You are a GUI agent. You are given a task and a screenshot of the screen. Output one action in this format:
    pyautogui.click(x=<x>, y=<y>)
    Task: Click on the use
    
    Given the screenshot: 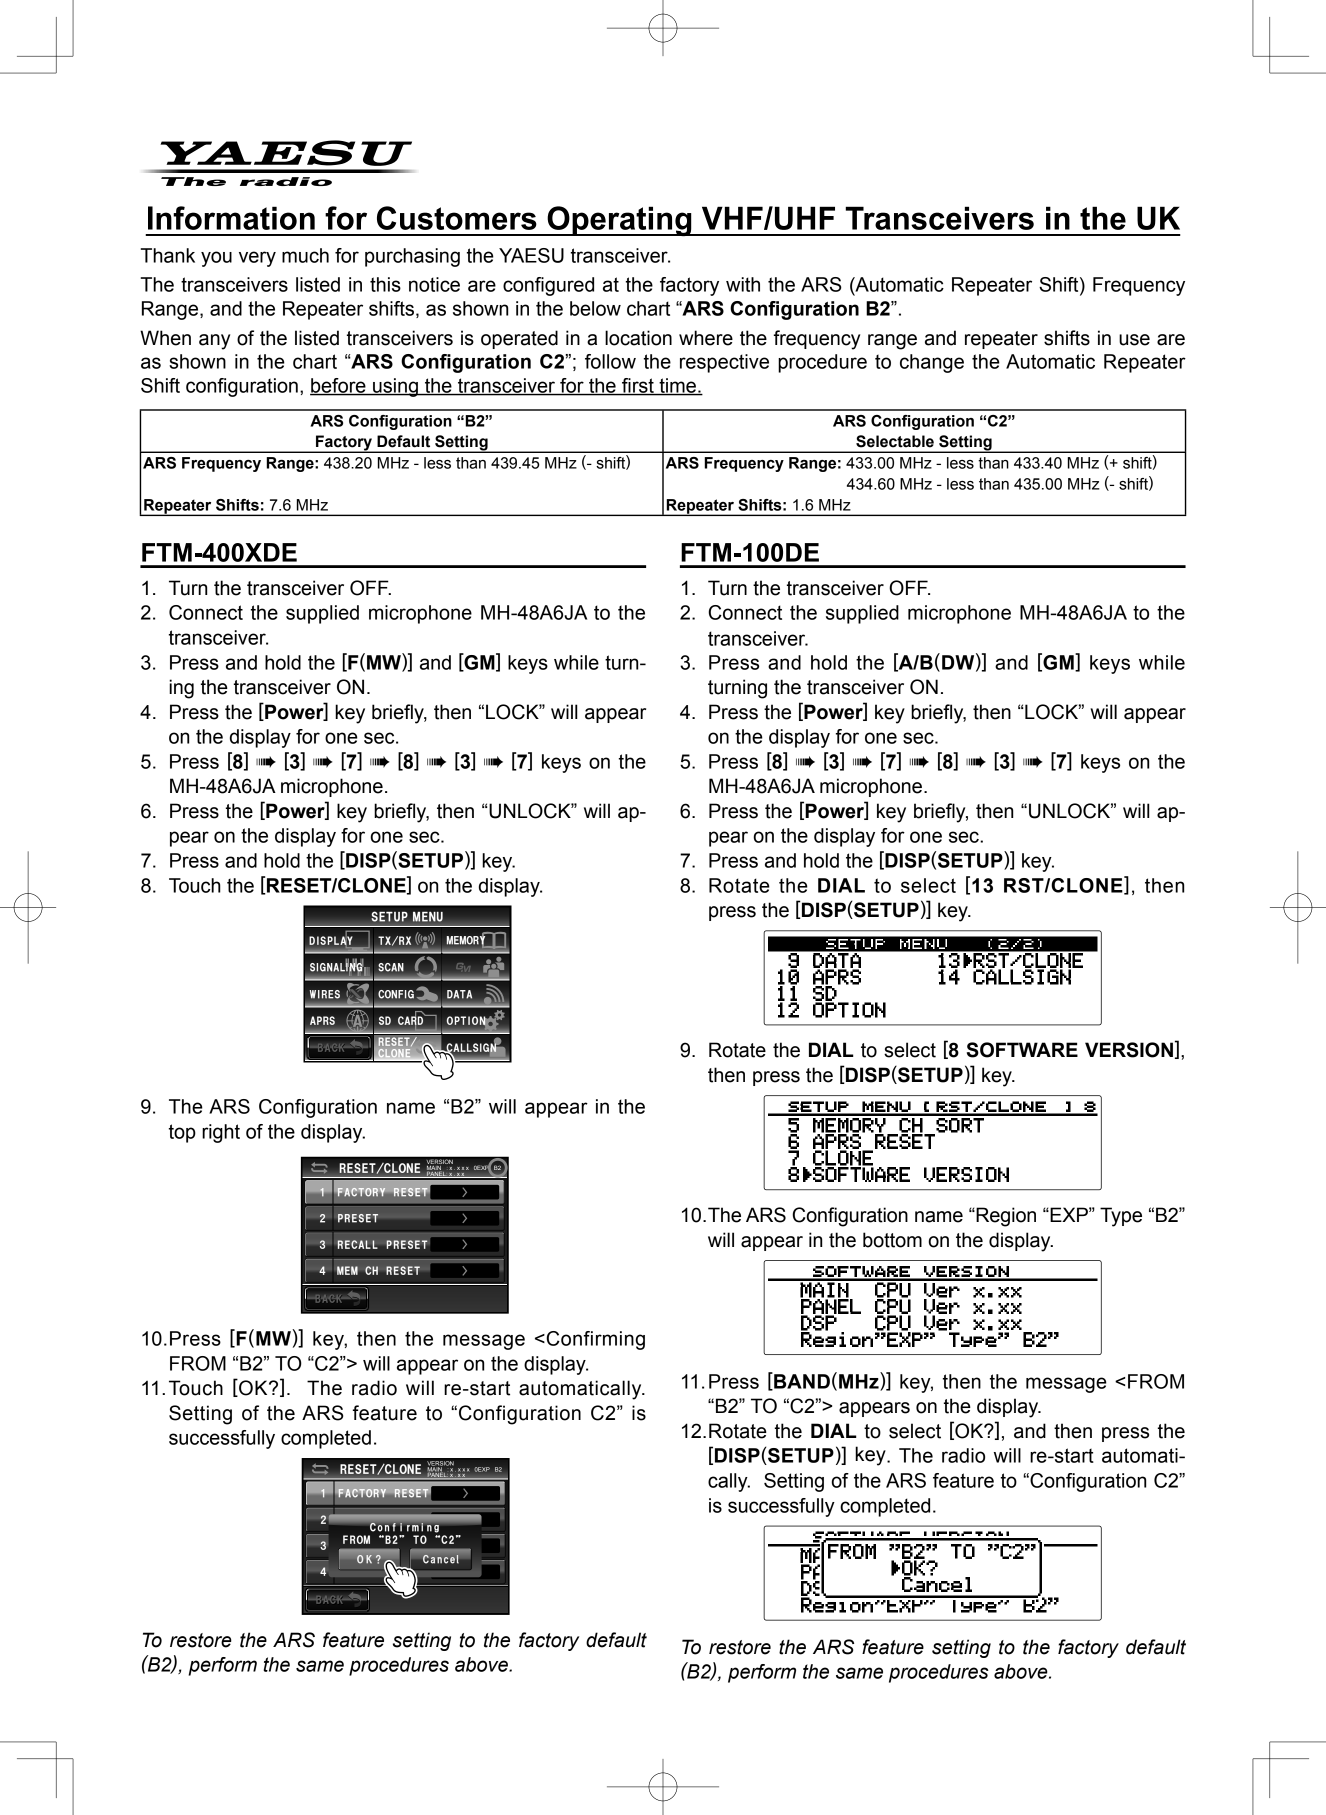 What is the action you would take?
    pyautogui.click(x=1134, y=340)
